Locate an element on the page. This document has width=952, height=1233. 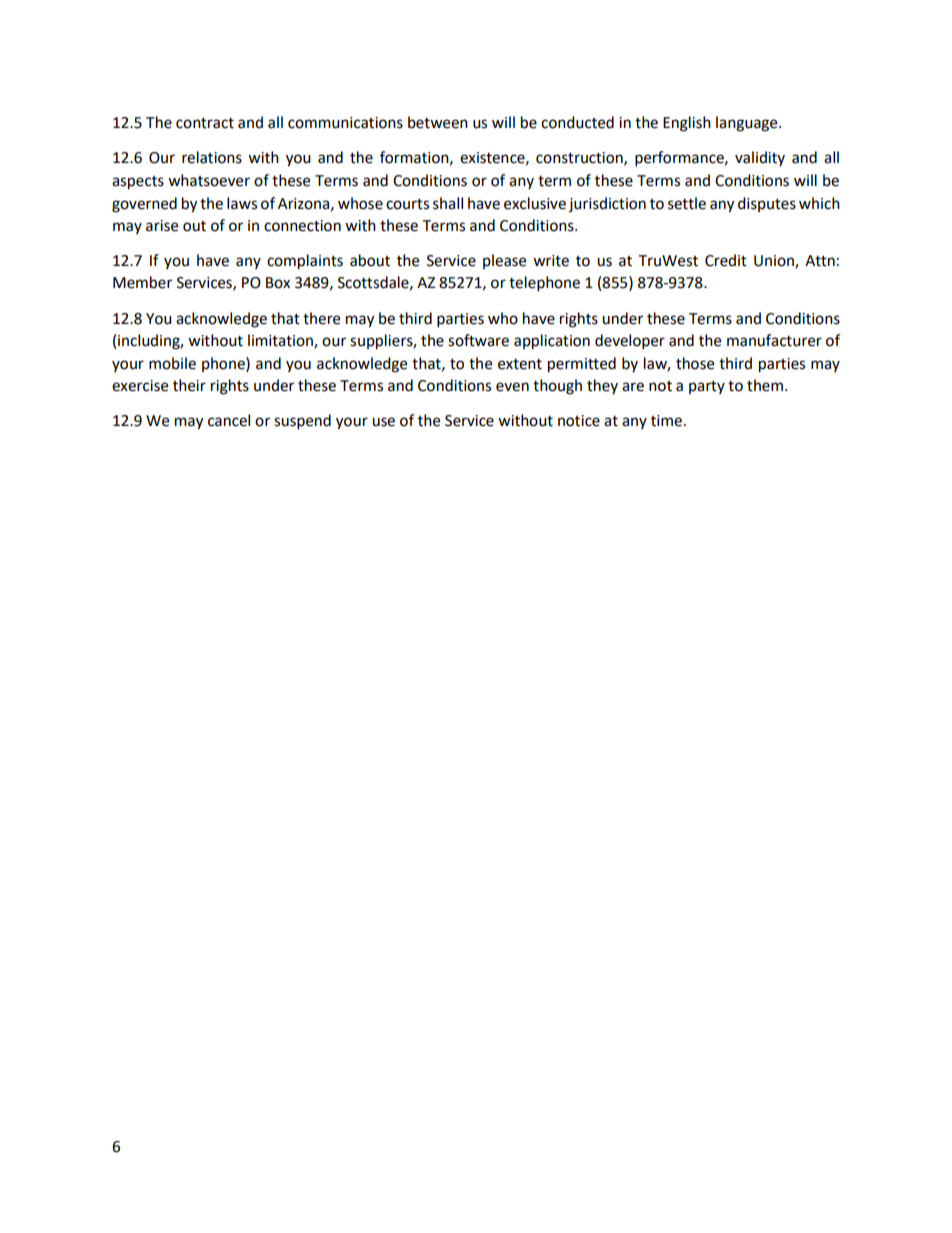
contract is located at coordinates (205, 123).
